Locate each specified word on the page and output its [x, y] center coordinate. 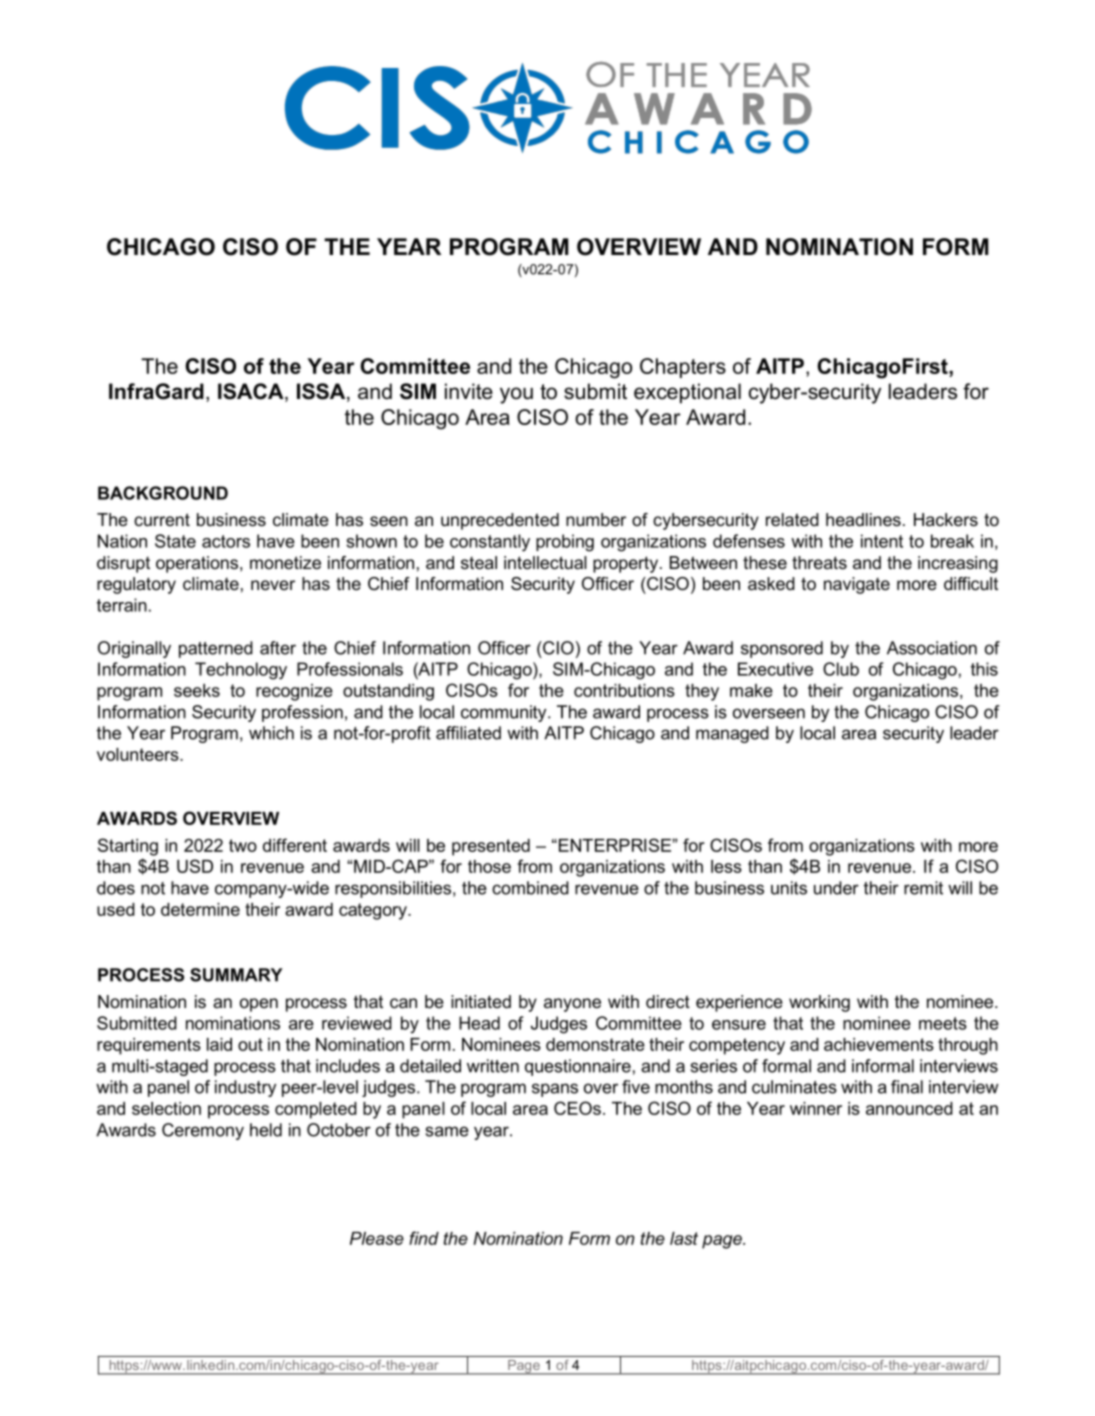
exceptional [687, 393]
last [684, 1238]
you [516, 395]
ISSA [322, 392]
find [424, 1238]
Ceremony [203, 1131]
